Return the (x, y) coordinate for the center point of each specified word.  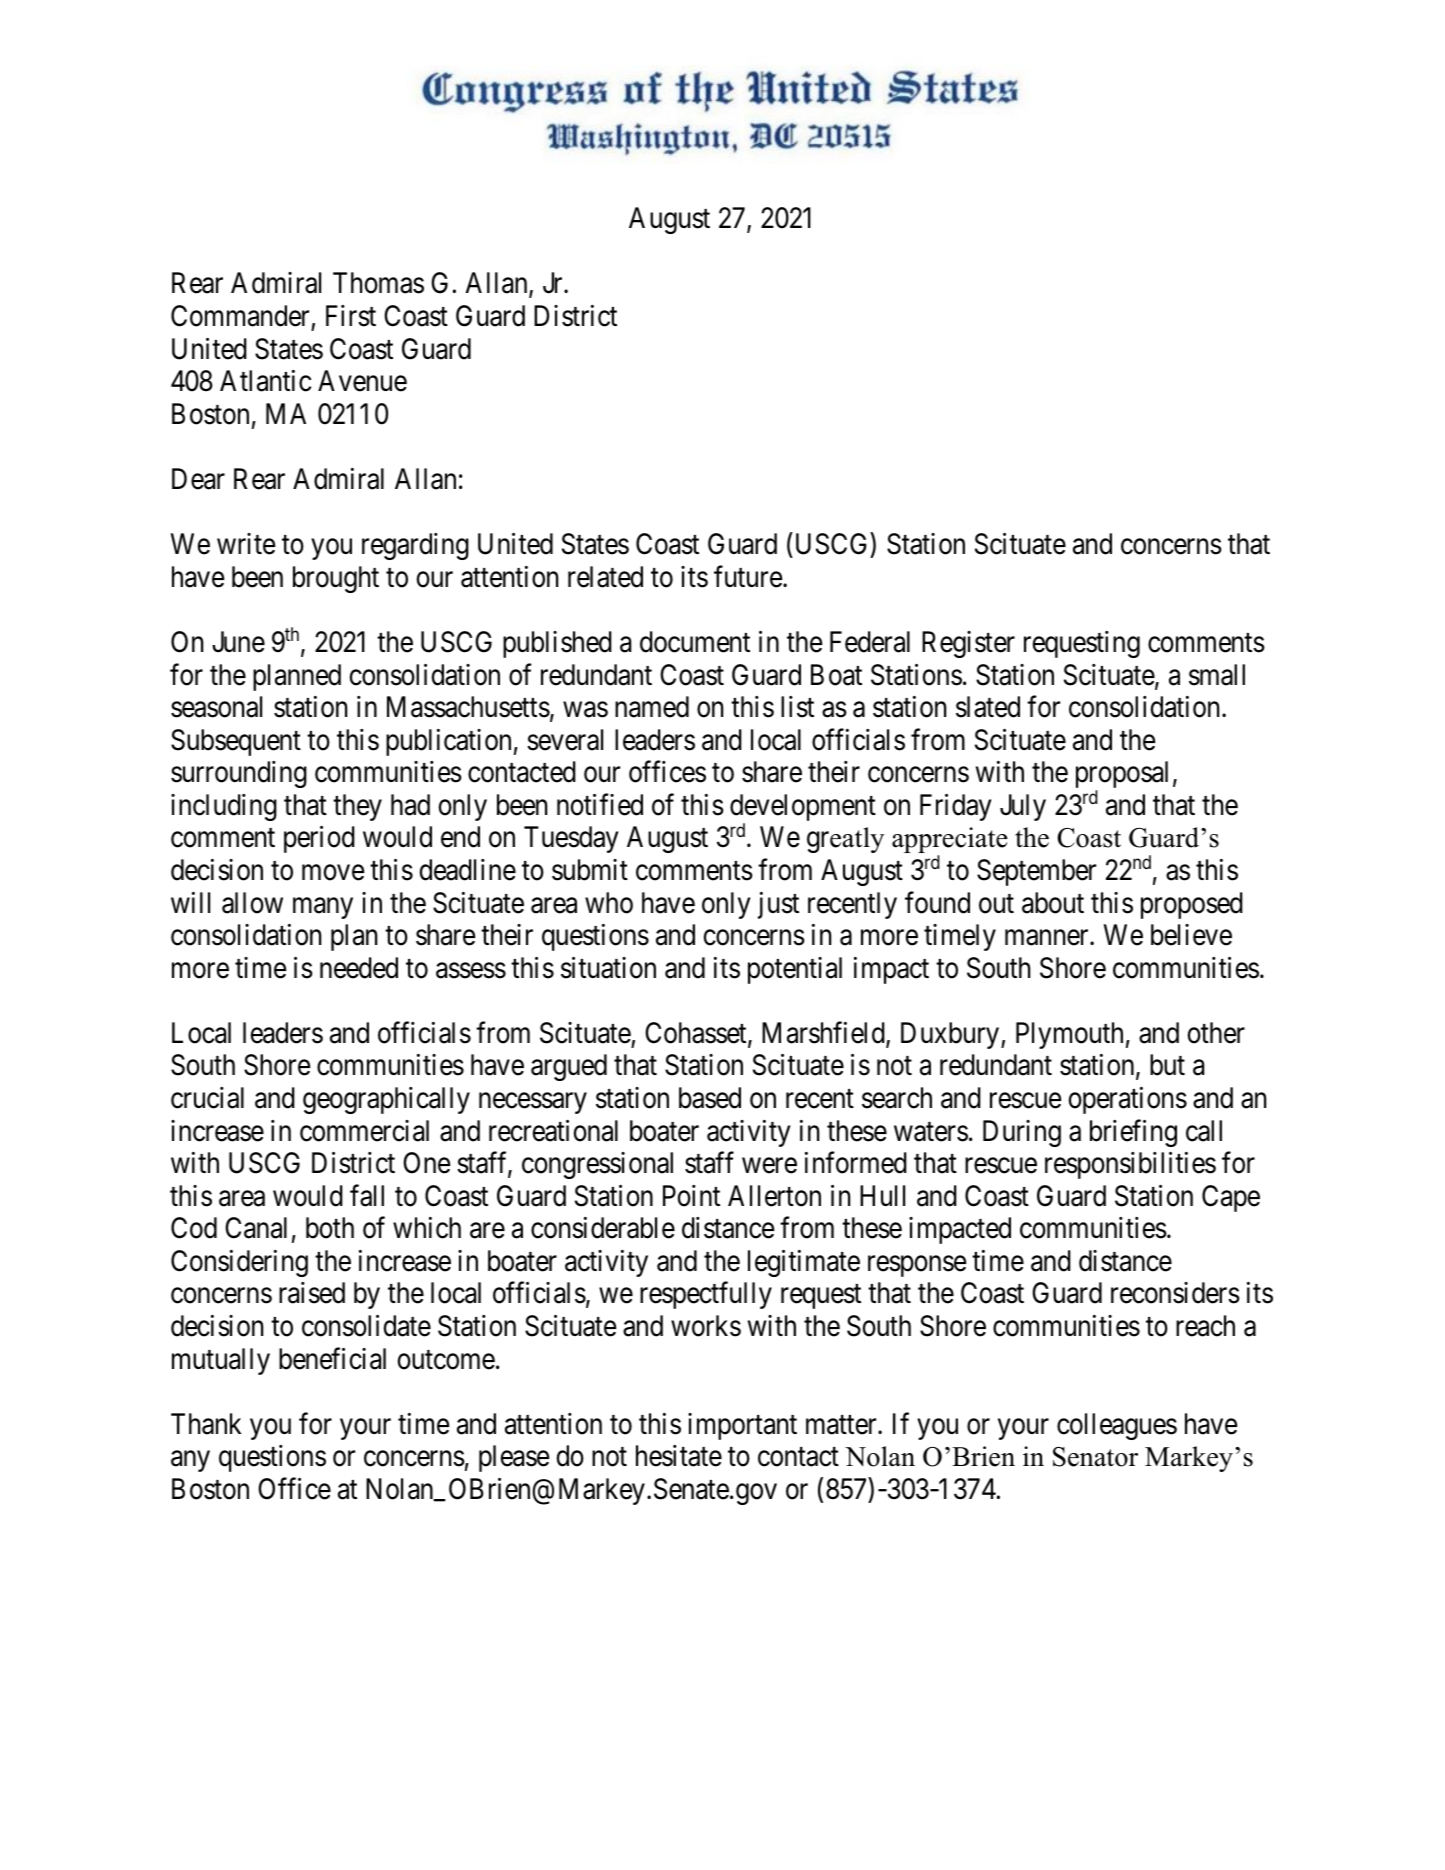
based (710, 1098)
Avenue (362, 381)
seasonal (216, 707)
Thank (206, 1424)
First (351, 316)
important (742, 1426)
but (1167, 1065)
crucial (207, 1098)
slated (988, 707)
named (652, 707)
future (748, 576)
